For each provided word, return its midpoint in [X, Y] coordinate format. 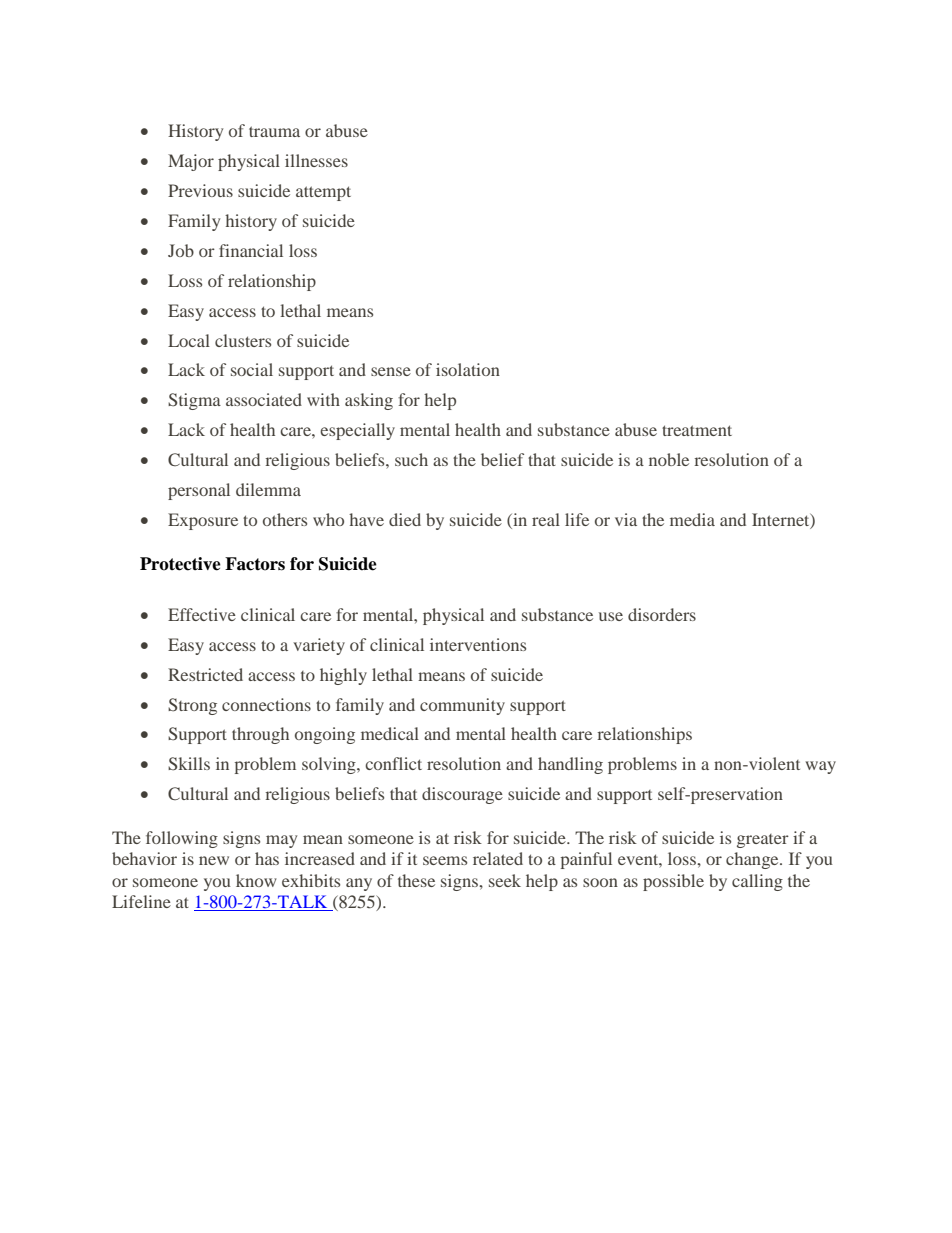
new [214, 860]
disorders [662, 614]
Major [191, 162]
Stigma [194, 401]
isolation [468, 369]
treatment [697, 430]
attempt [323, 193]
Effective [202, 614]
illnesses [316, 160]
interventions [478, 644]
